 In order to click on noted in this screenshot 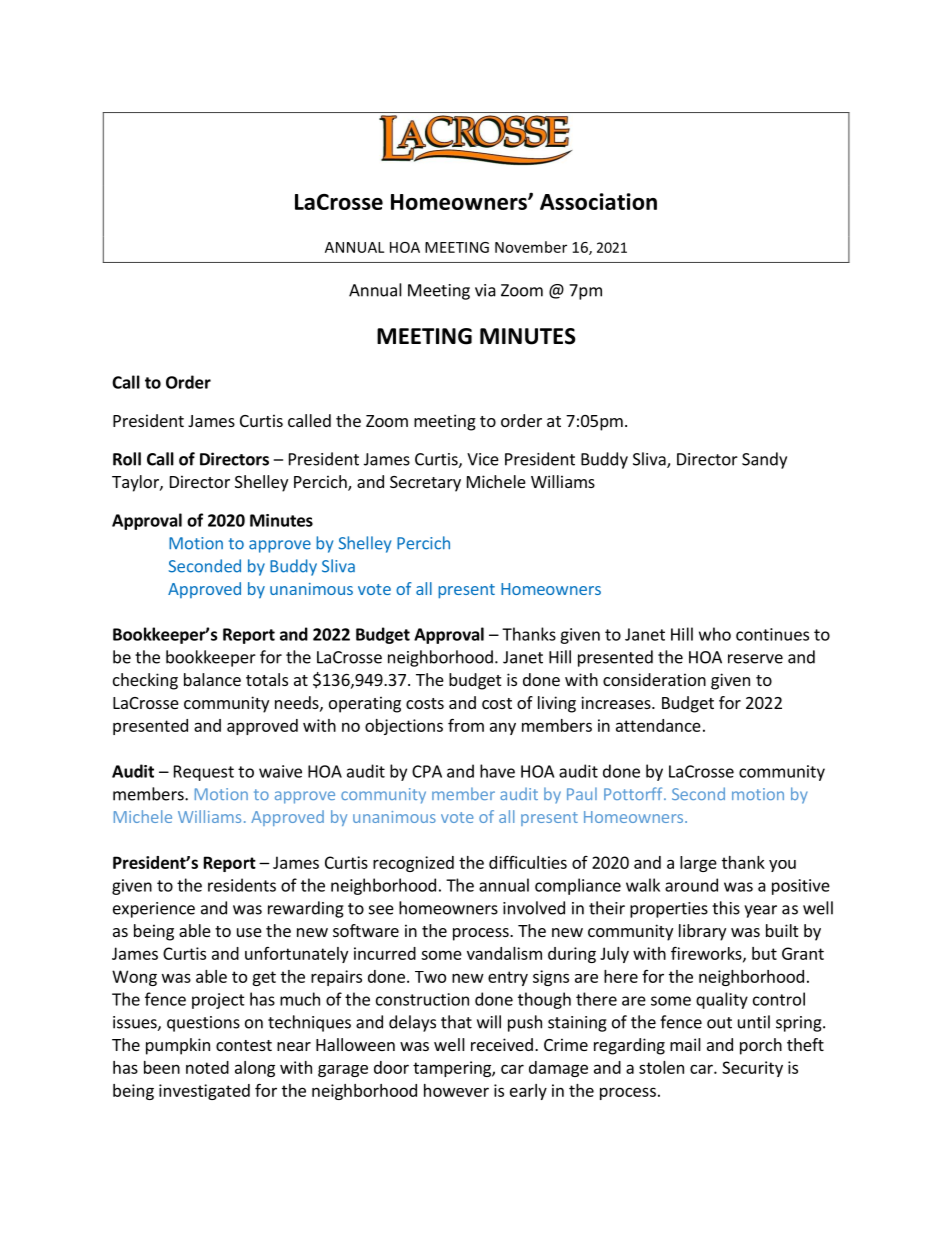, I will do `click(207, 1067)`.
